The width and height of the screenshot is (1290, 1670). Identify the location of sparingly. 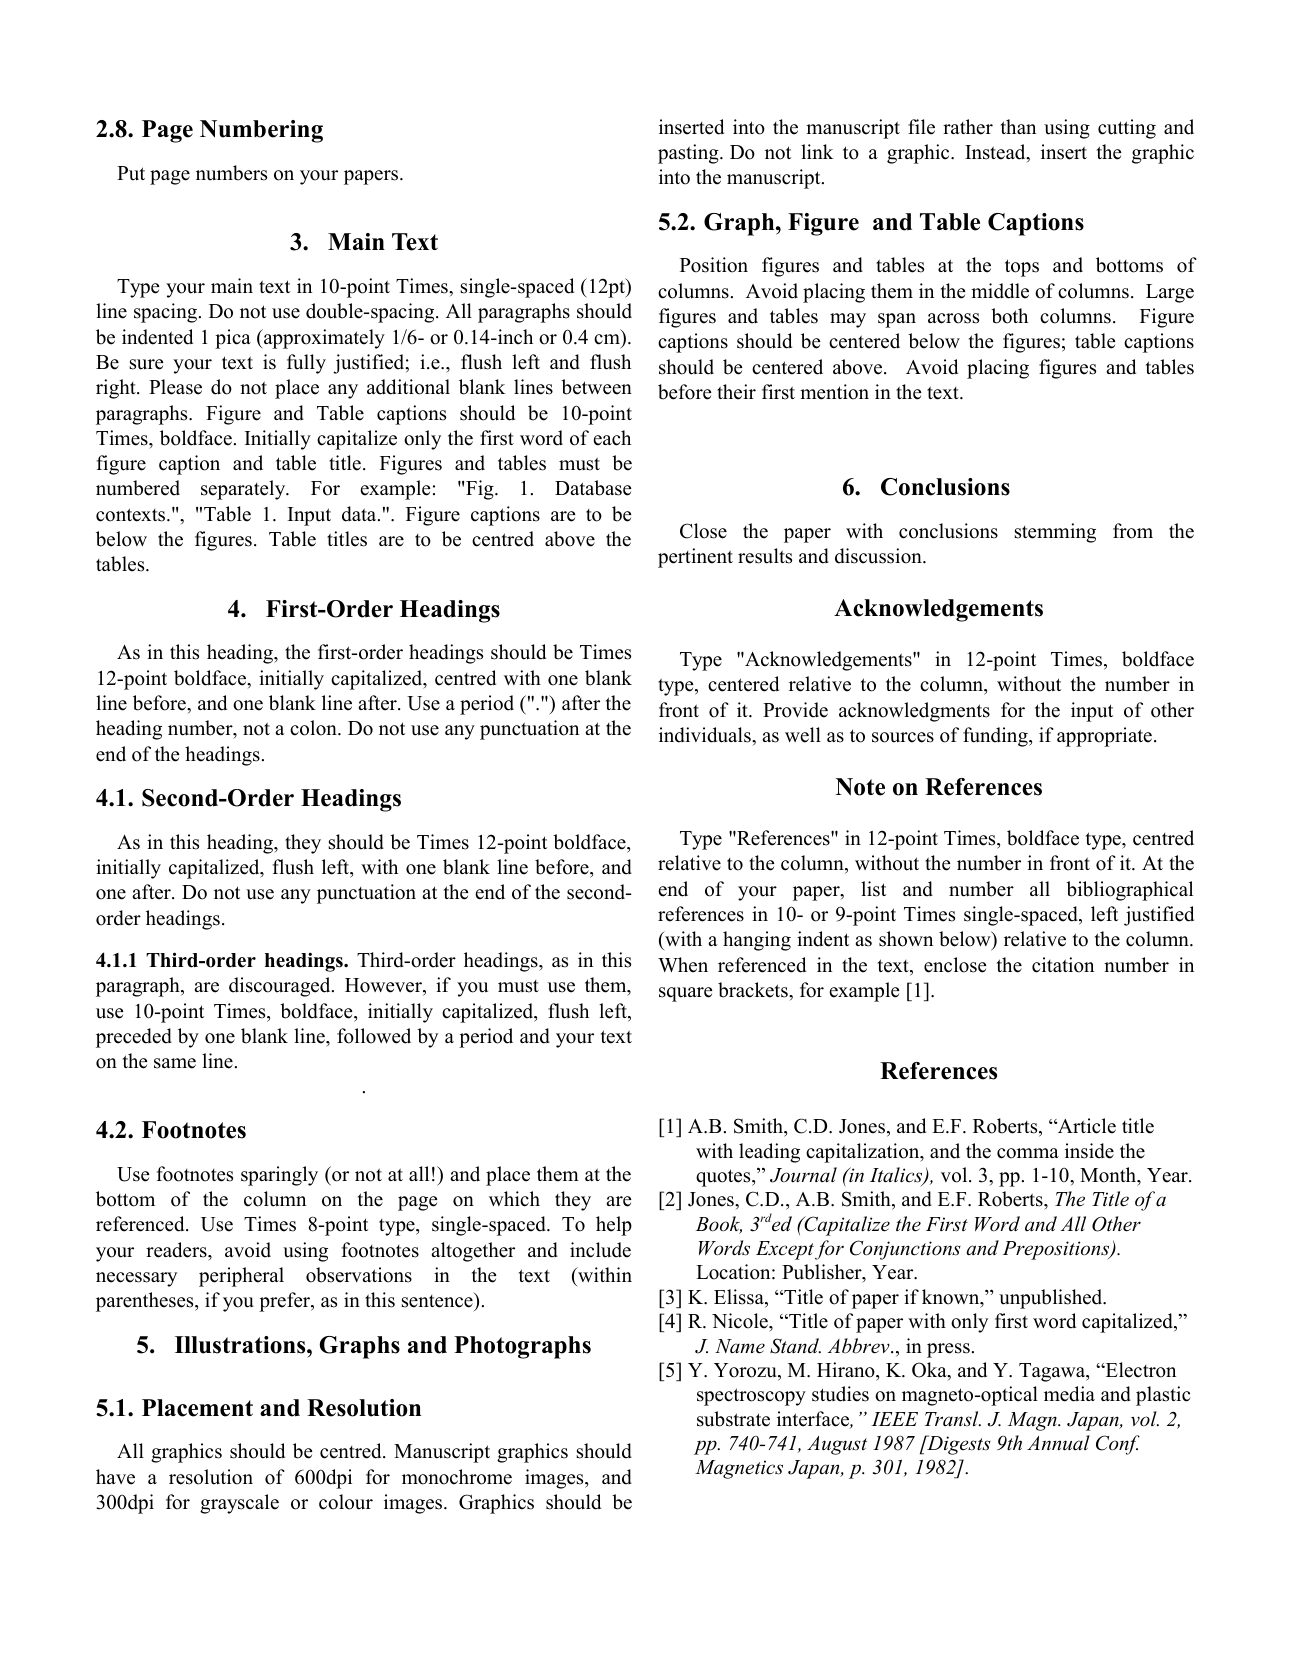
(279, 1176).
